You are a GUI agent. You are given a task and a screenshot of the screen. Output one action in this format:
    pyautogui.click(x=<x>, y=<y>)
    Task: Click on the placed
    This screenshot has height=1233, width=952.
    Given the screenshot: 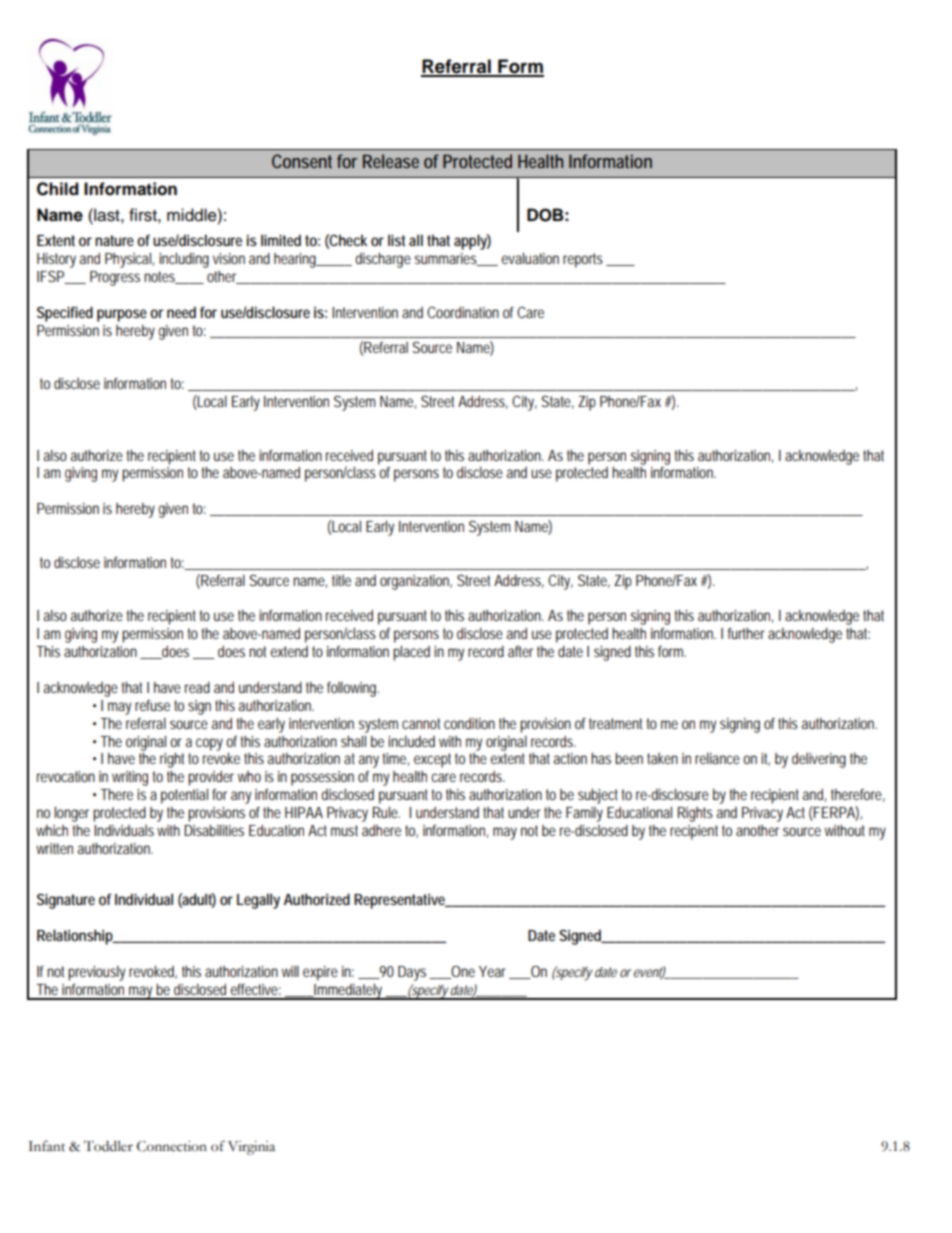 What is the action you would take?
    pyautogui.click(x=411, y=653)
